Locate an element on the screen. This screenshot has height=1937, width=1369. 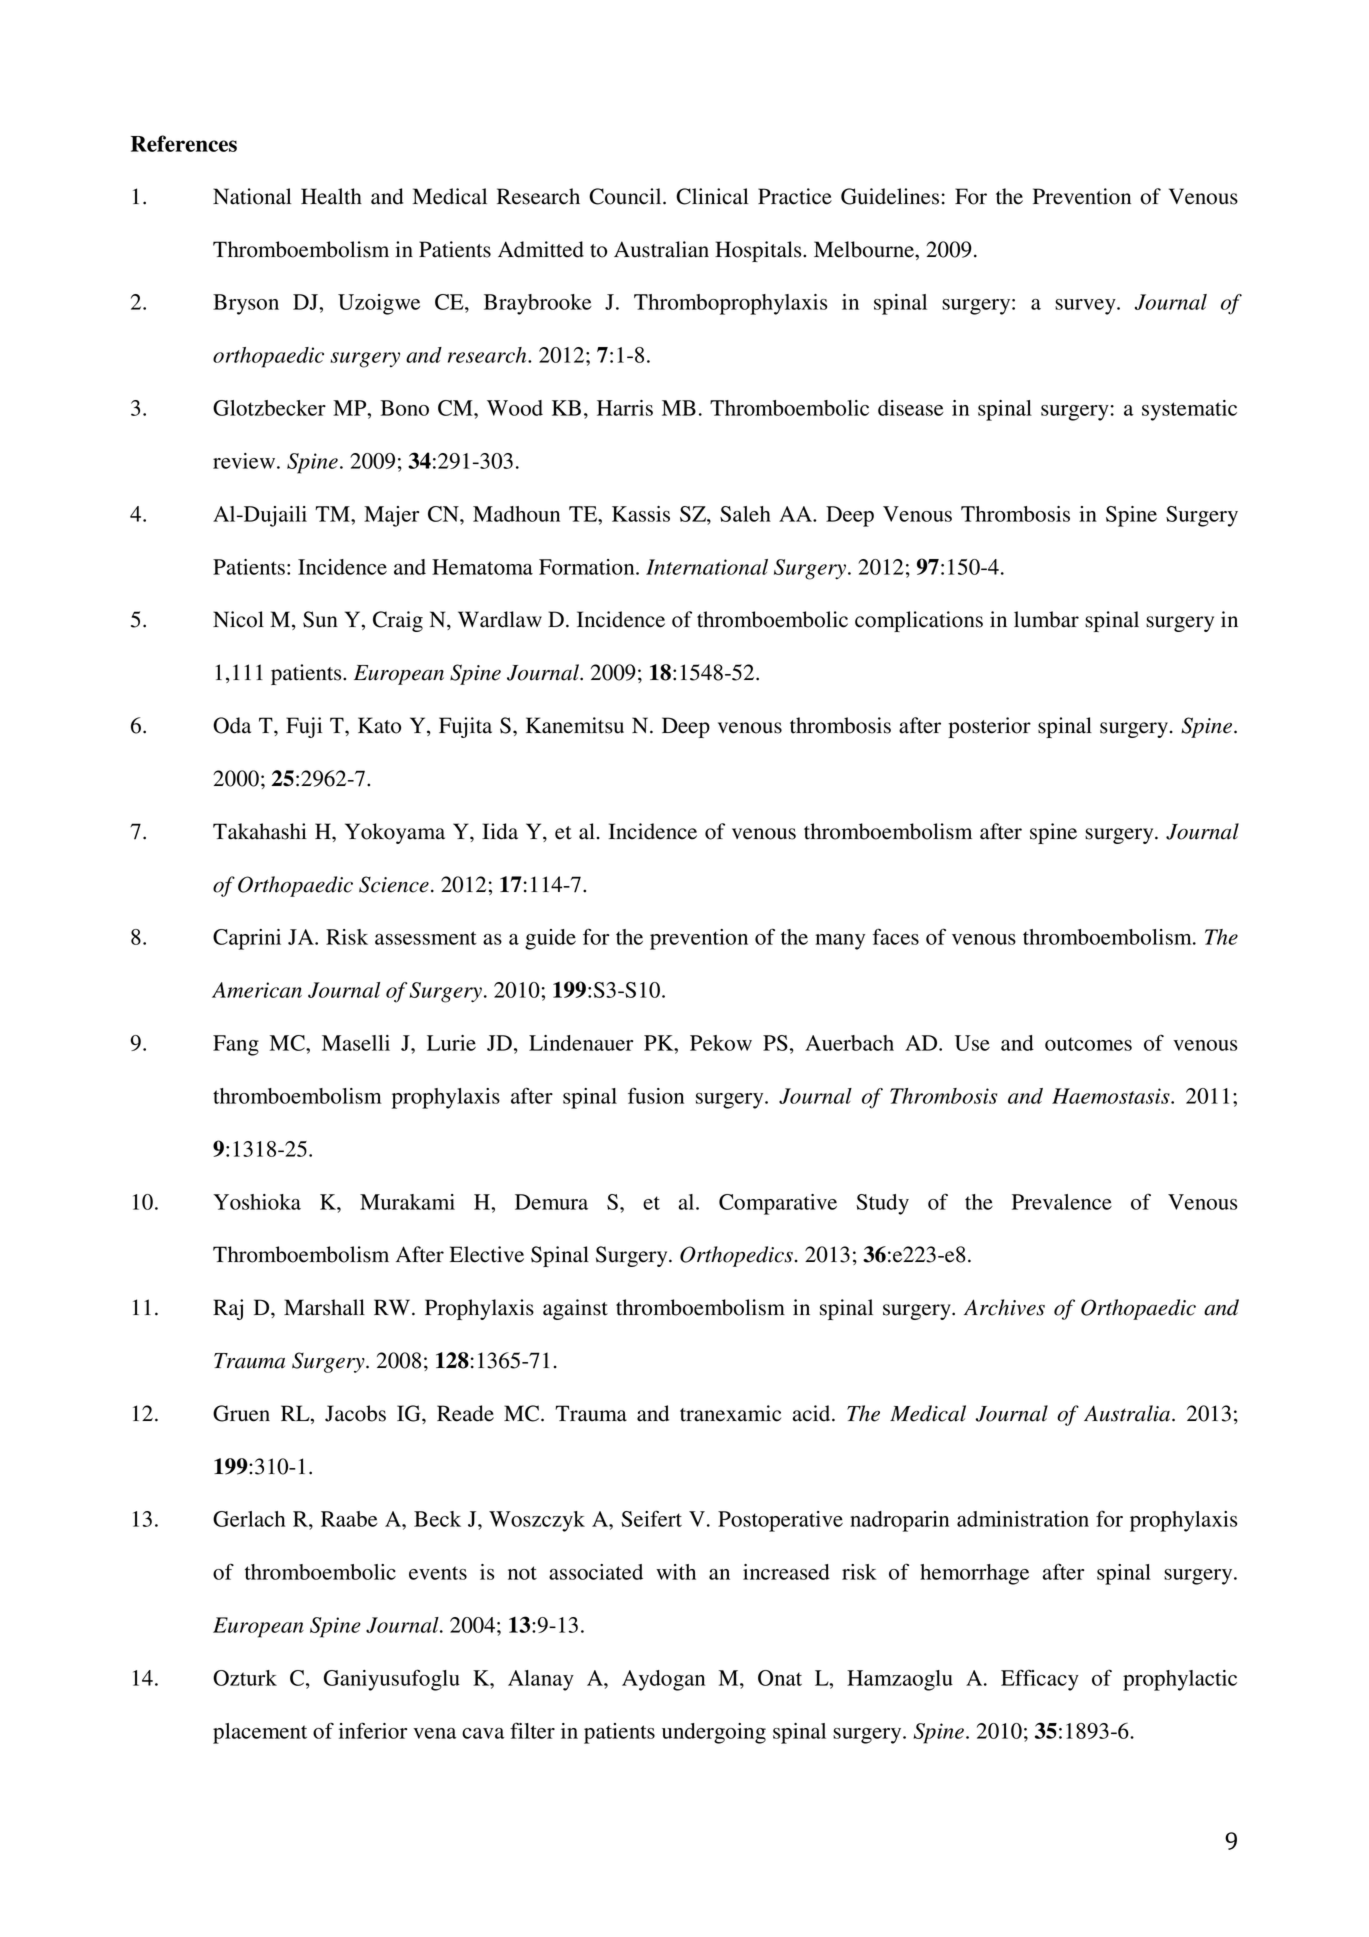
lumbar is located at coordinates (1046, 619).
